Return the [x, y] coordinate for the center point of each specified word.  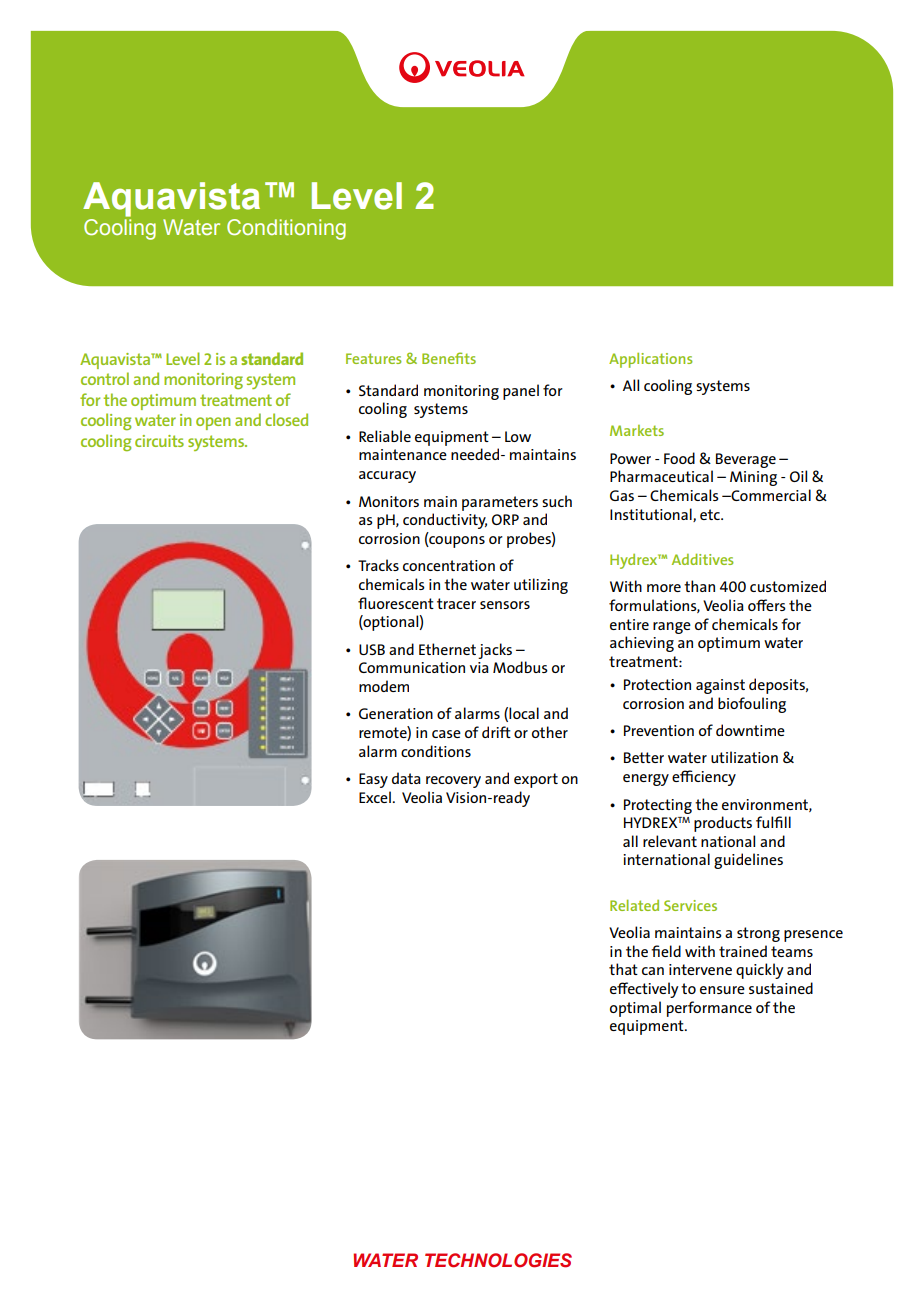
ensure [722, 990]
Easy [373, 780]
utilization [744, 757]
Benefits [449, 358]
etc [711, 514]
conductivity [445, 521]
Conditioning [286, 229]
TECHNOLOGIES [498, 1260]
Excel [376, 797]
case [446, 734]
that [623, 969]
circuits [159, 441]
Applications [651, 360]
